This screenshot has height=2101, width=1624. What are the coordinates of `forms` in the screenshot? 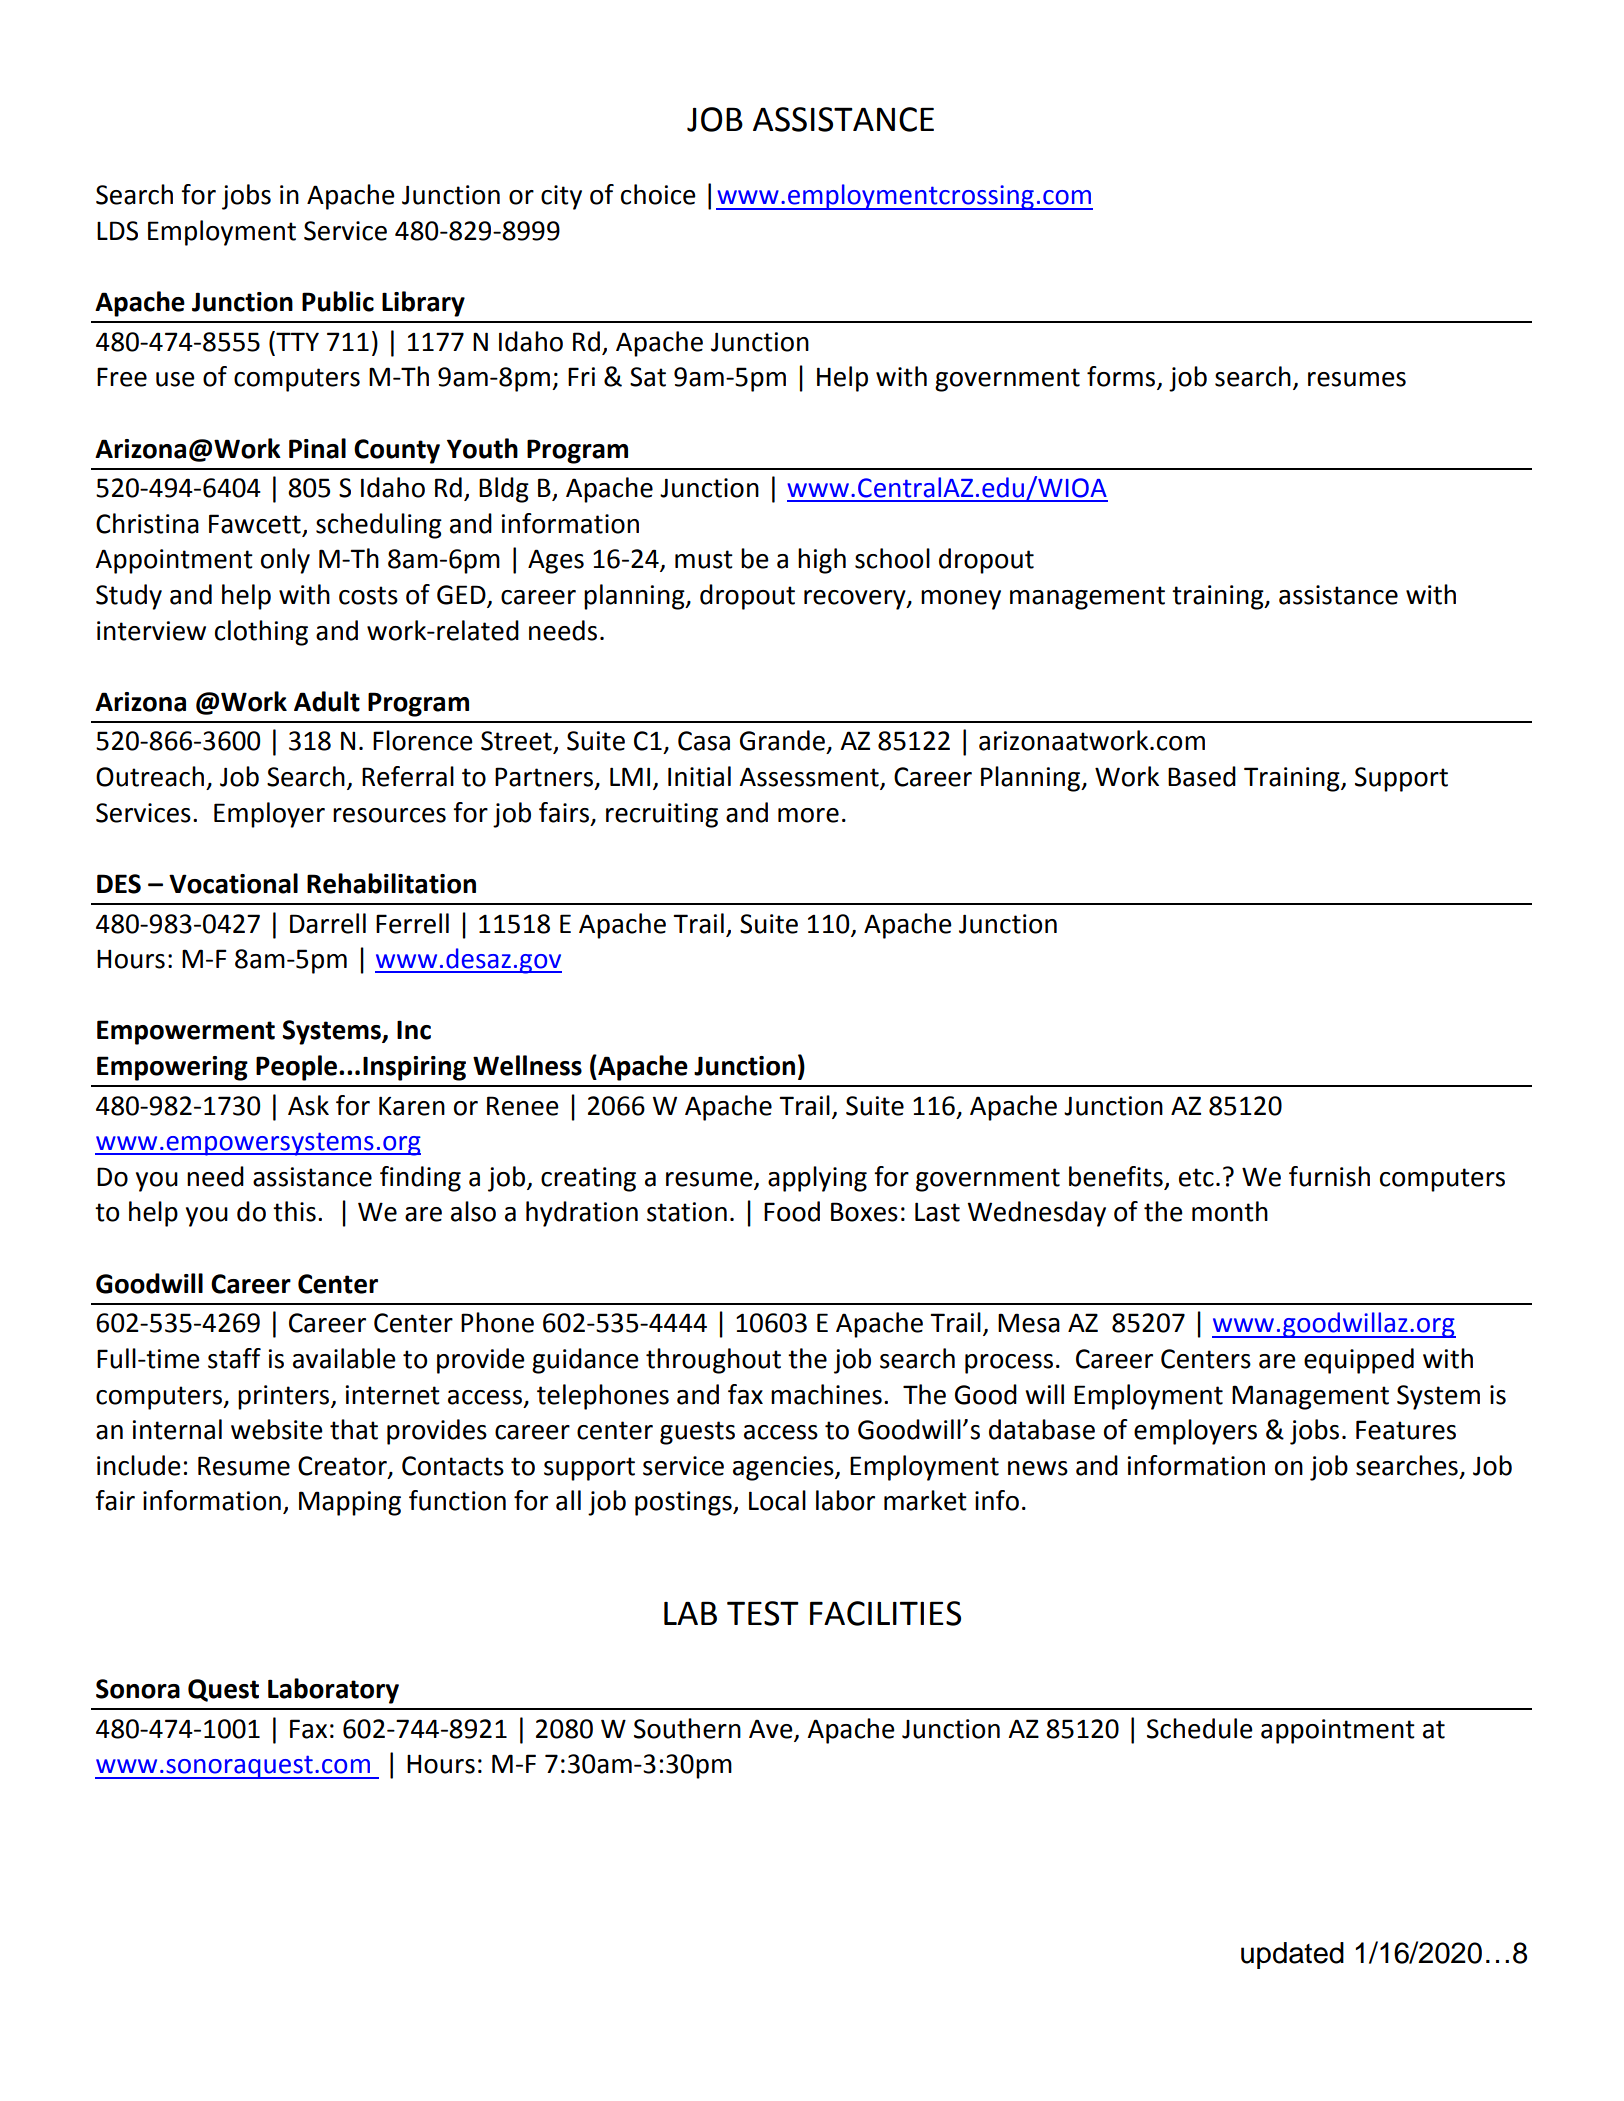 It's located at (1122, 377).
